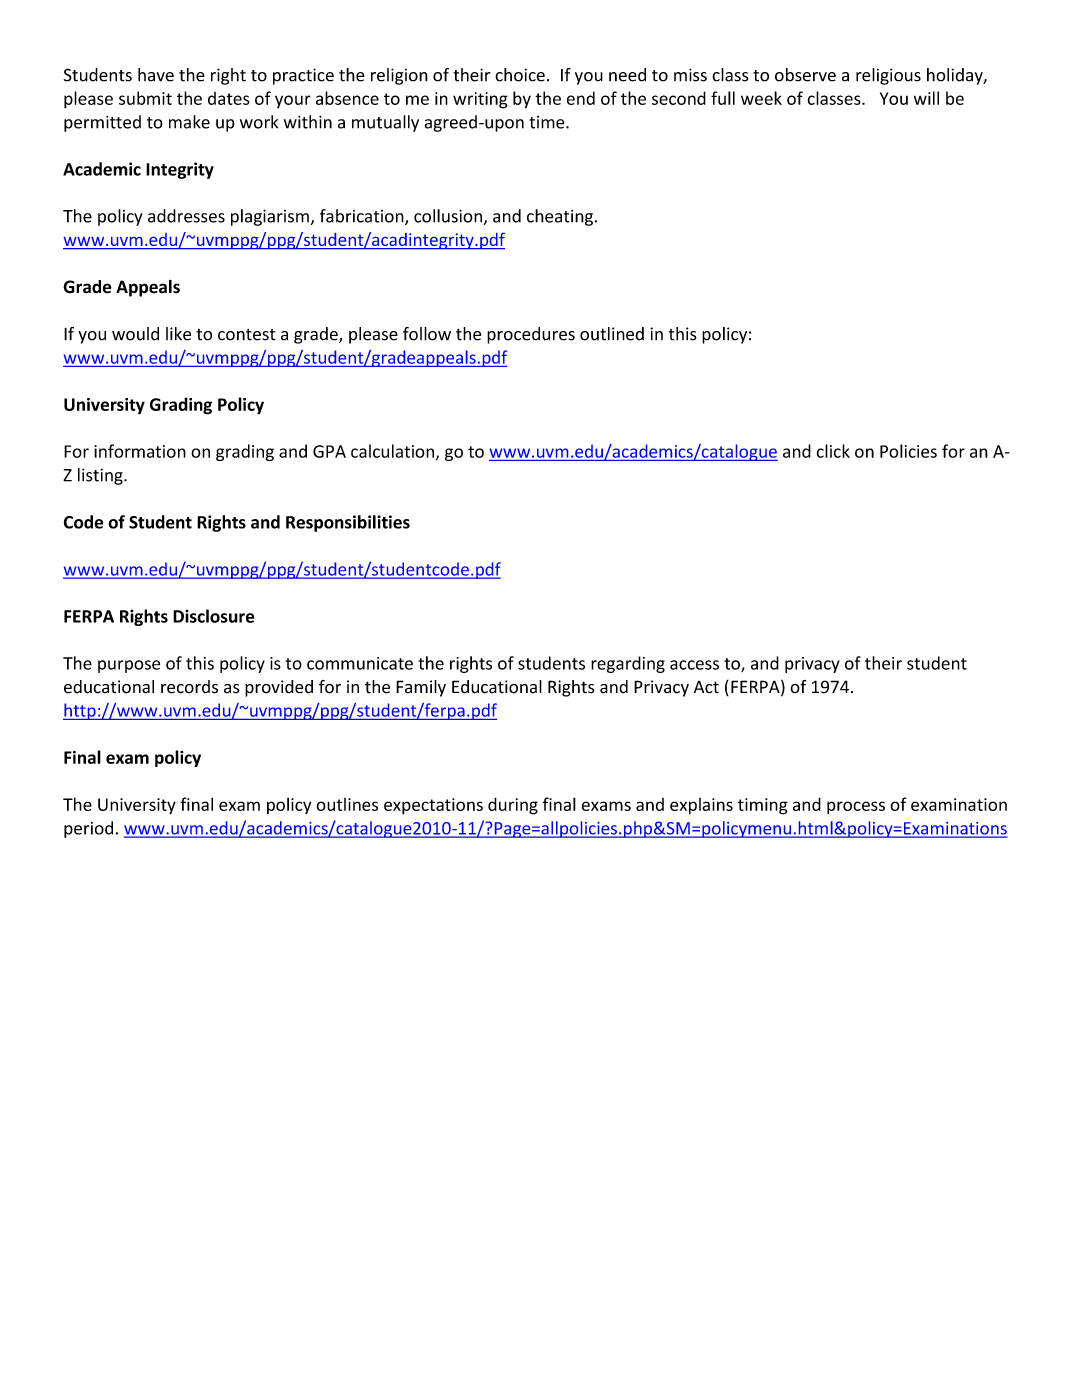 This screenshot has height=1388, width=1073. I want to click on during, so click(513, 806).
